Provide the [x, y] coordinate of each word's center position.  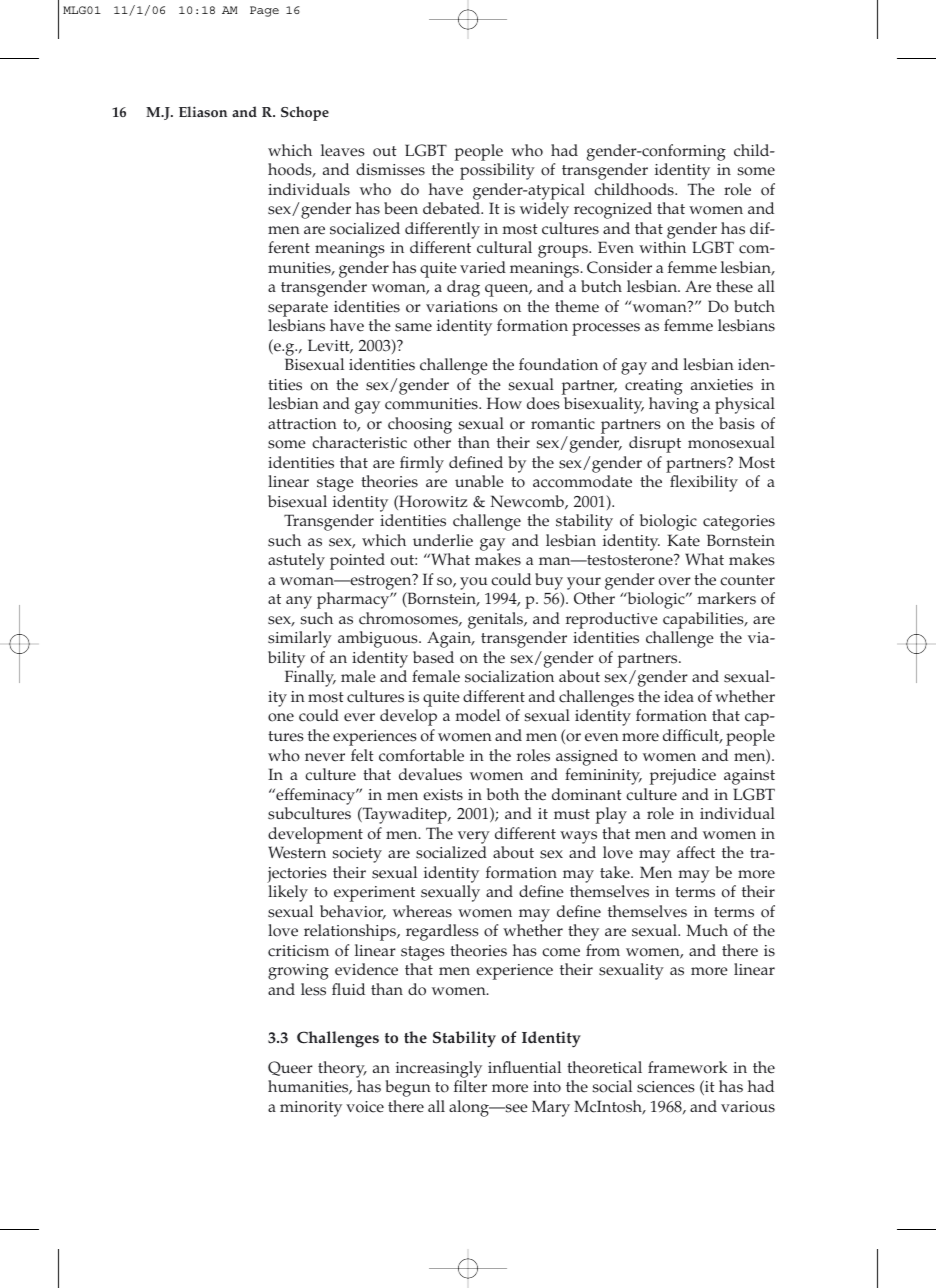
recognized [613, 210]
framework [688, 1067]
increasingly [439, 1069]
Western [297, 852]
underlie [443, 540]
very [474, 837]
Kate [683, 540]
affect [696, 852]
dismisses [390, 169]
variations [462, 307]
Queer [290, 1068]
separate [298, 309]
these [734, 286]
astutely [296, 561]
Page [264, 11]
